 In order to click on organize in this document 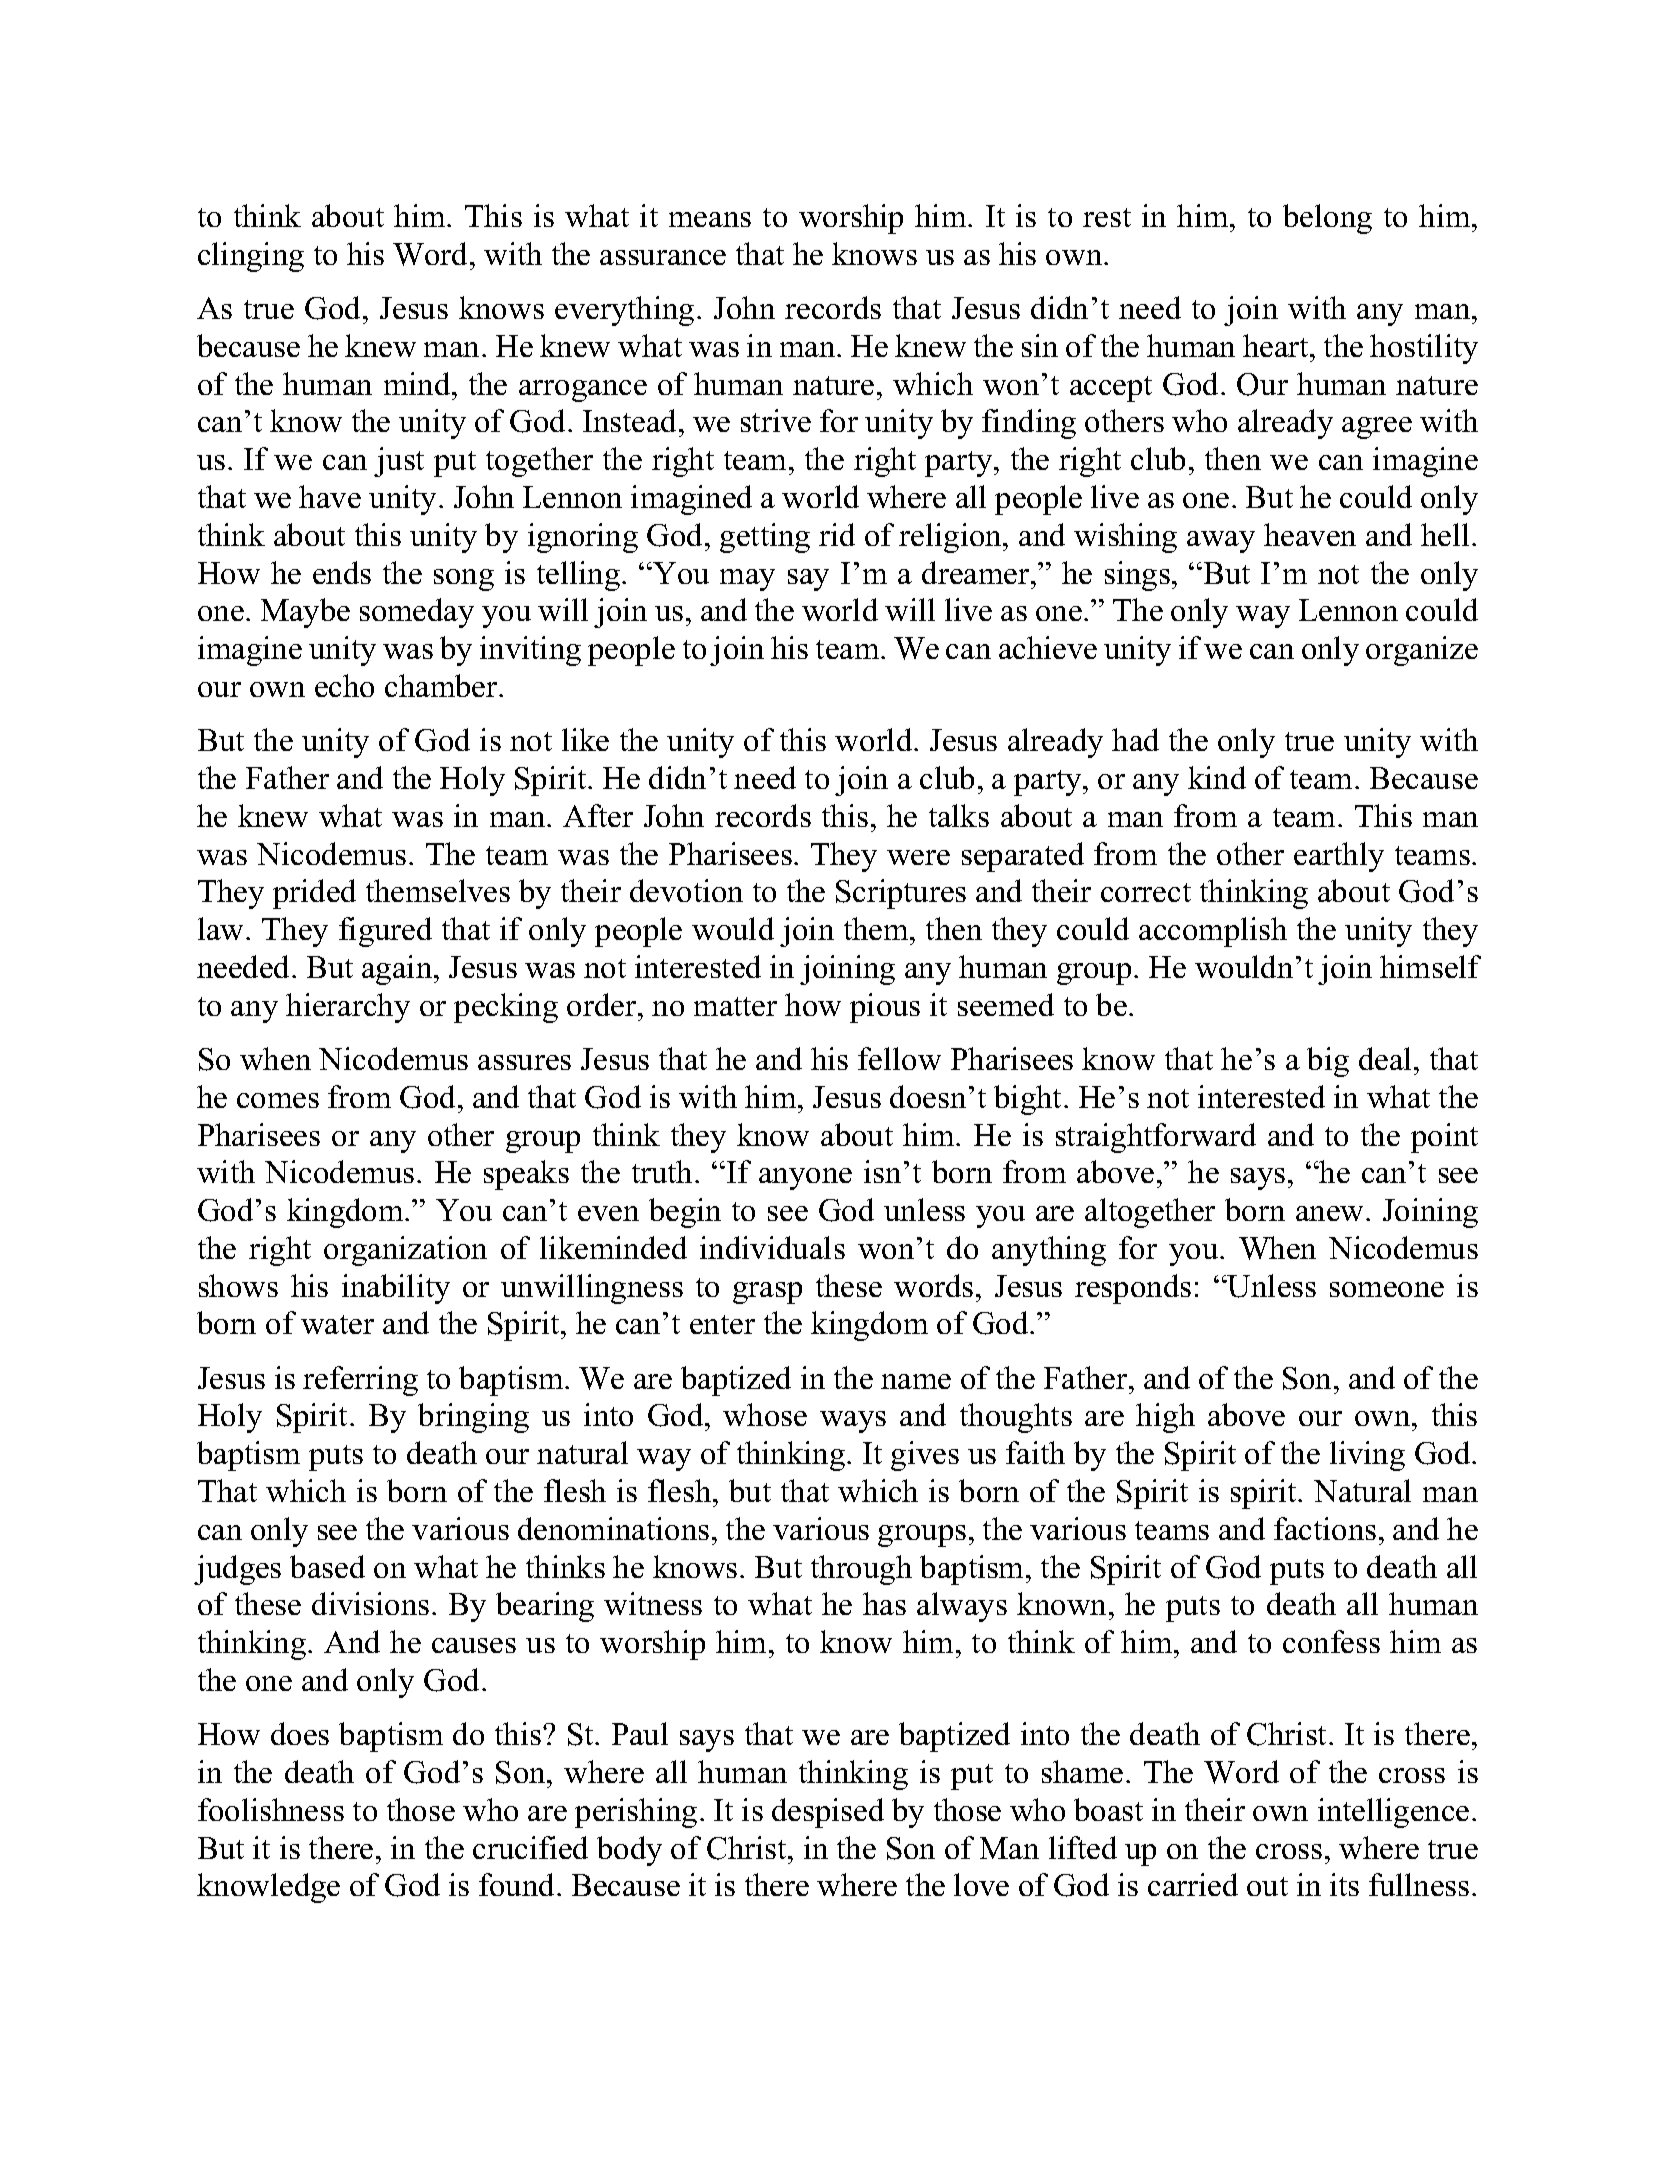, I will do `click(1422, 651)`.
